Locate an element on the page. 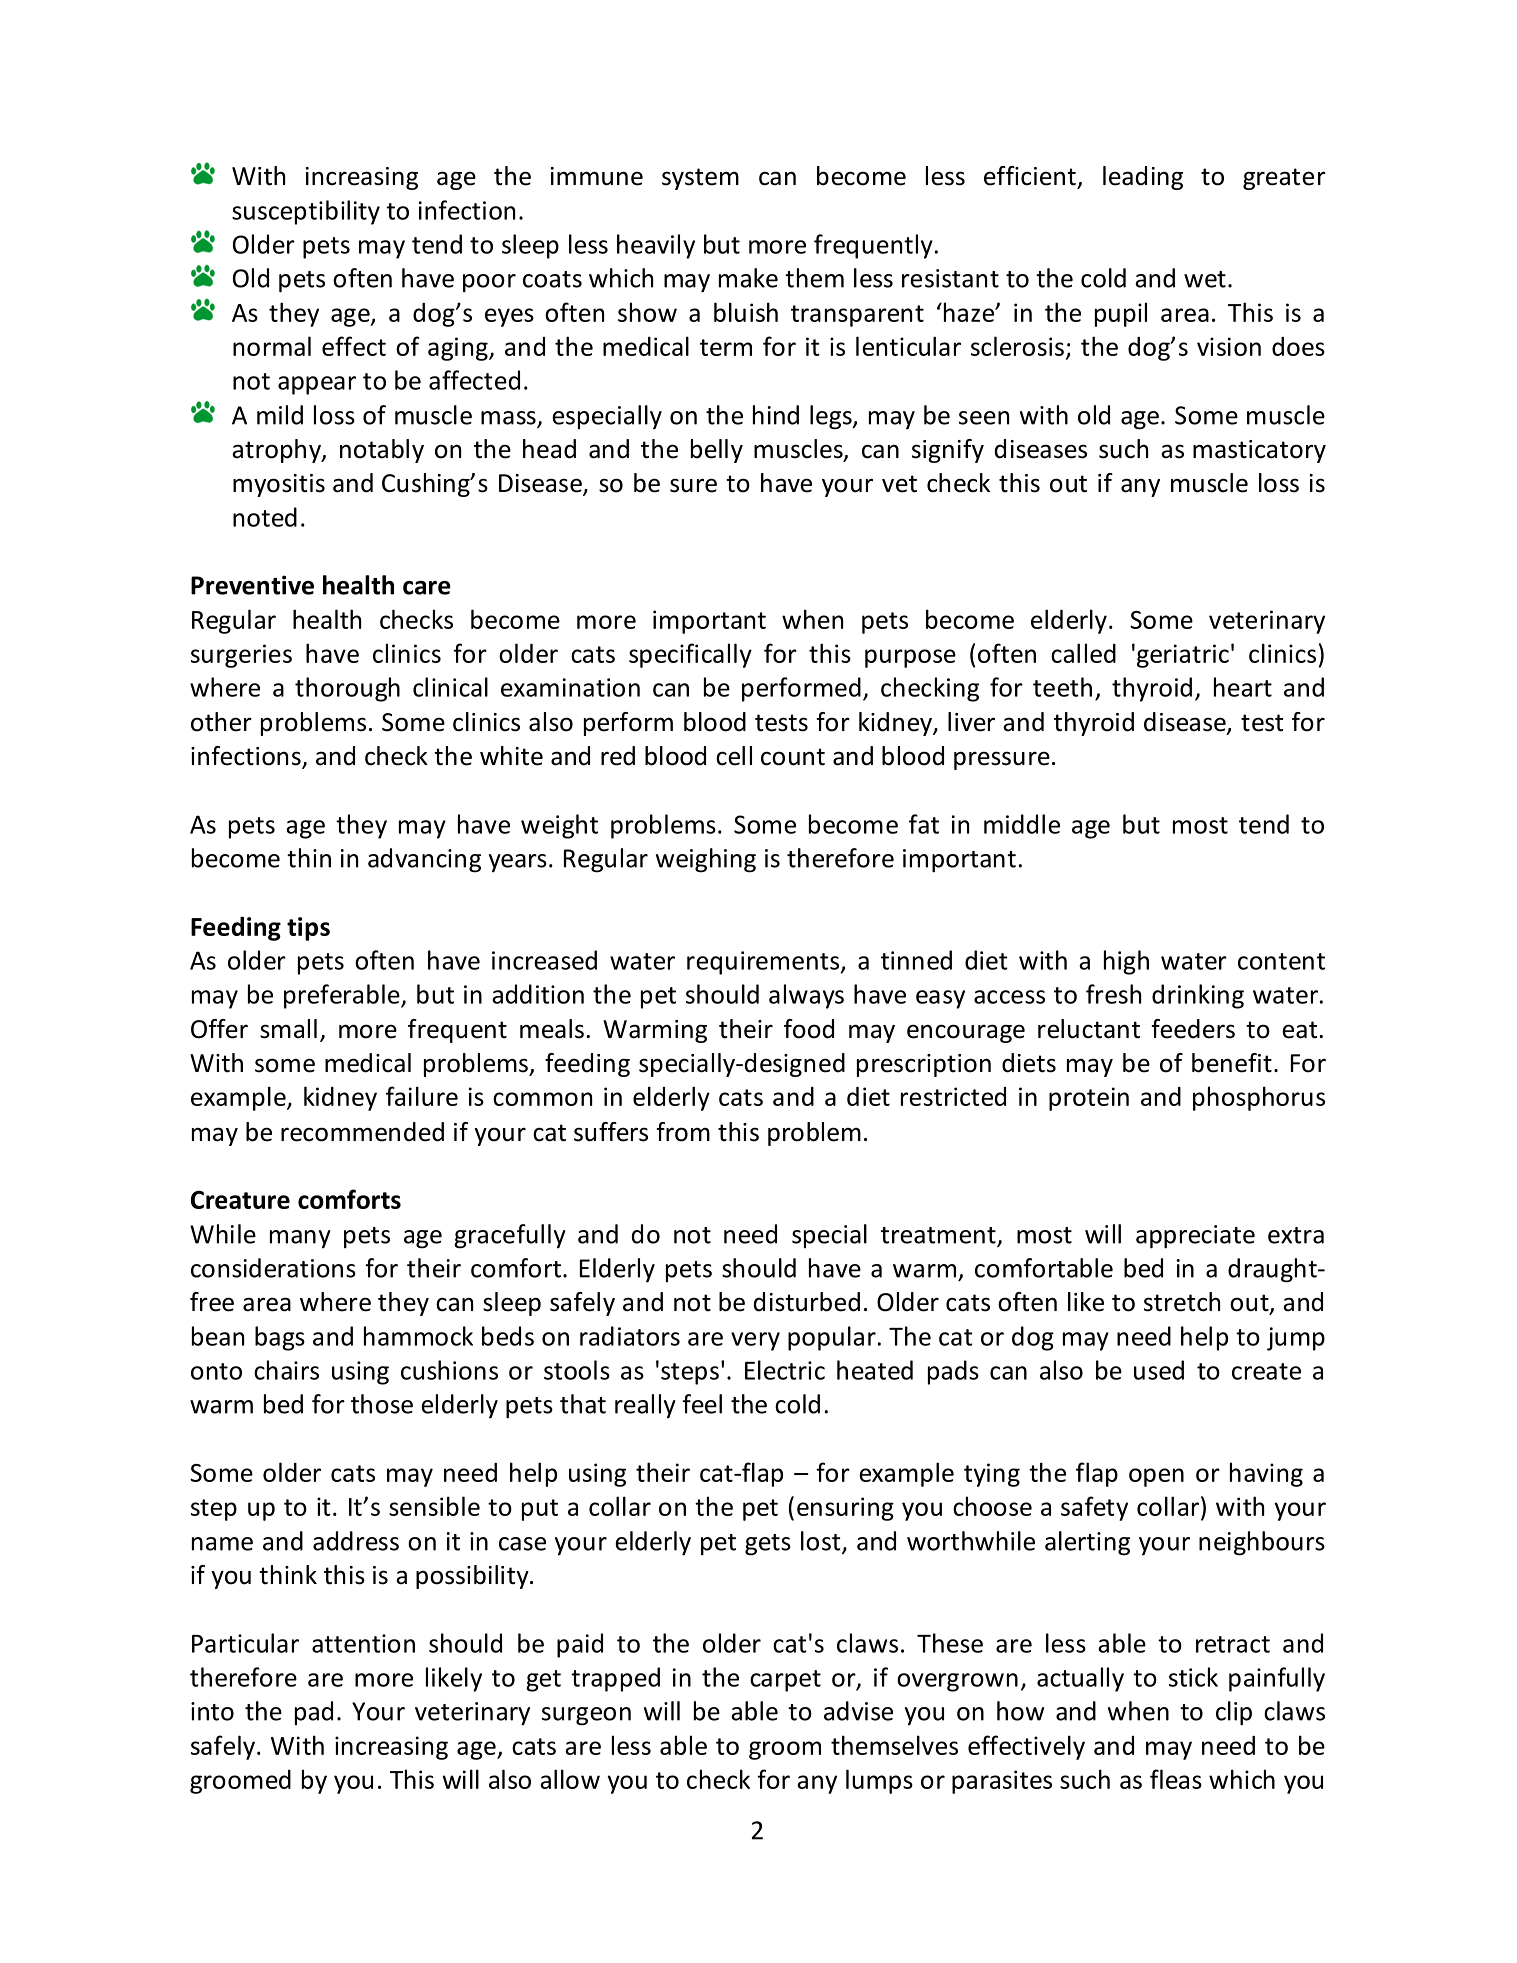  advise is located at coordinates (858, 1711).
